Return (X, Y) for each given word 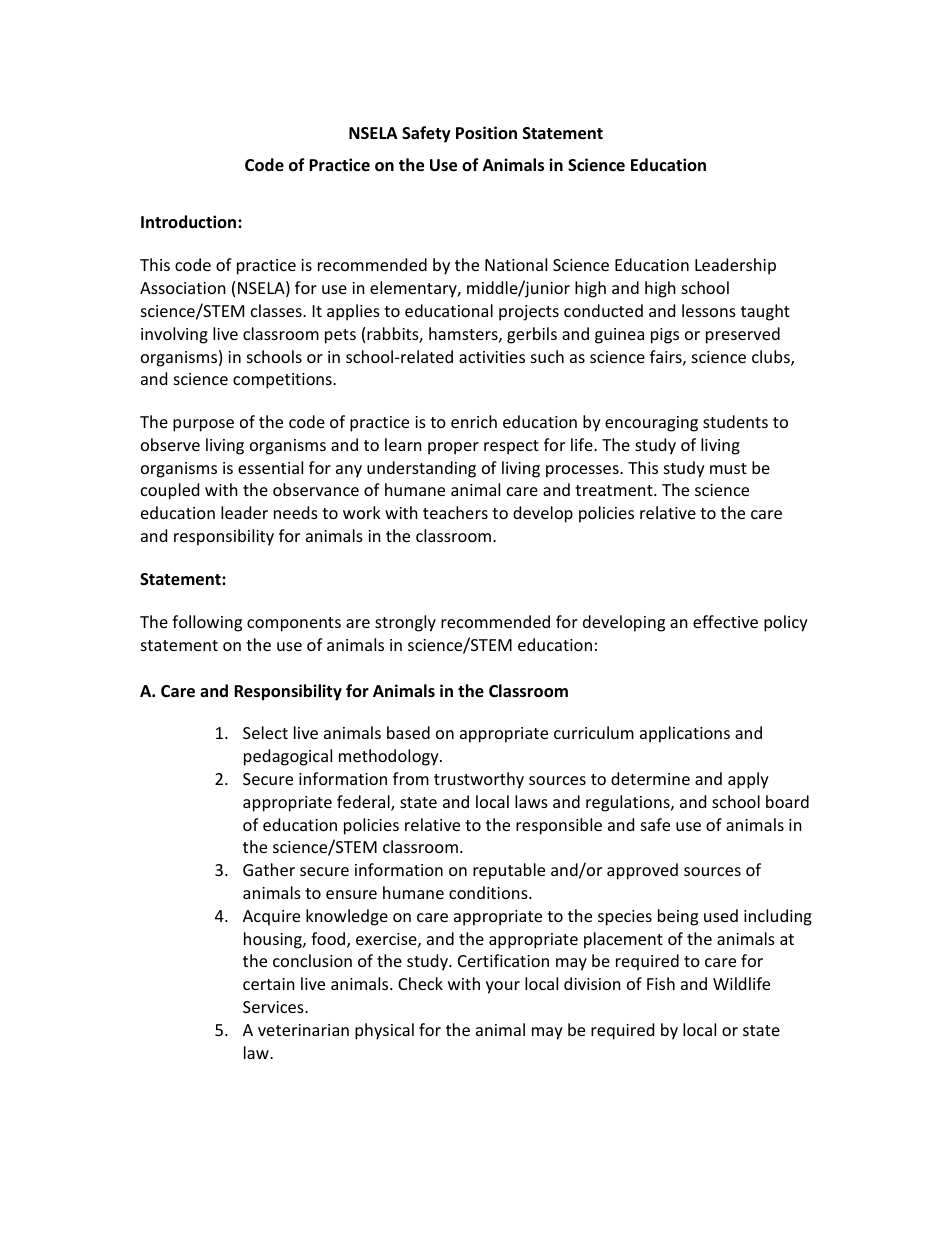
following (207, 623)
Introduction (190, 221)
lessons (709, 310)
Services (274, 1007)
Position (486, 133)
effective (725, 621)
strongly (405, 623)
